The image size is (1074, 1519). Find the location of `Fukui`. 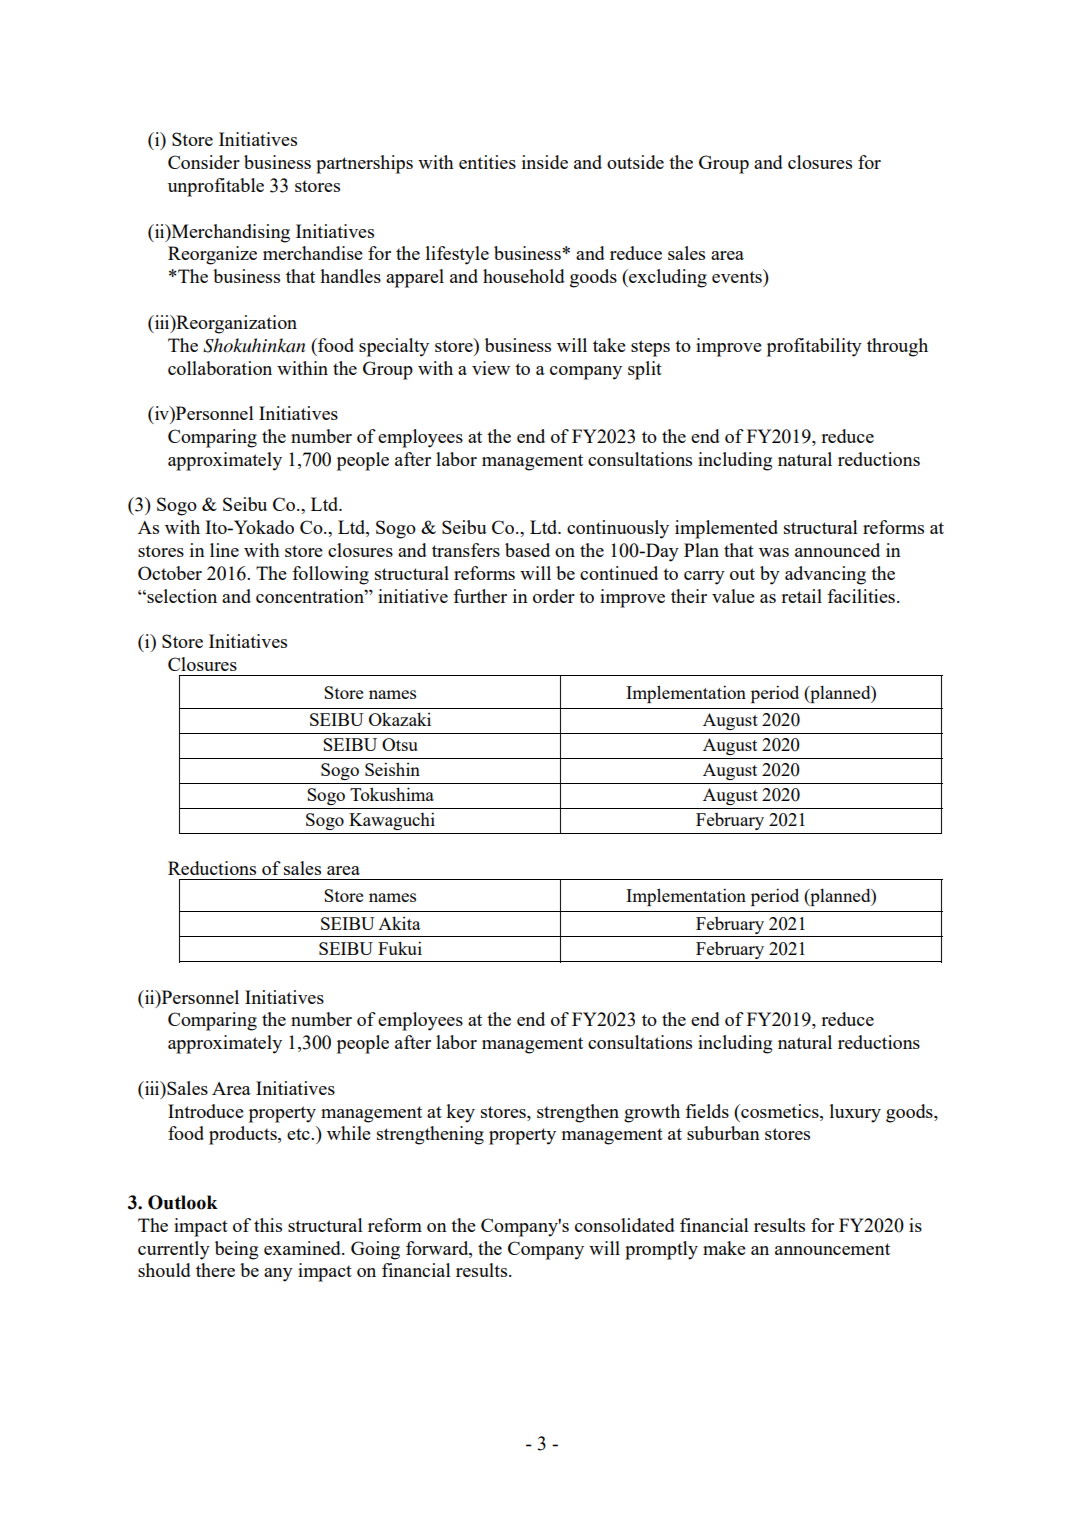

Fukui is located at coordinates (400, 948).
